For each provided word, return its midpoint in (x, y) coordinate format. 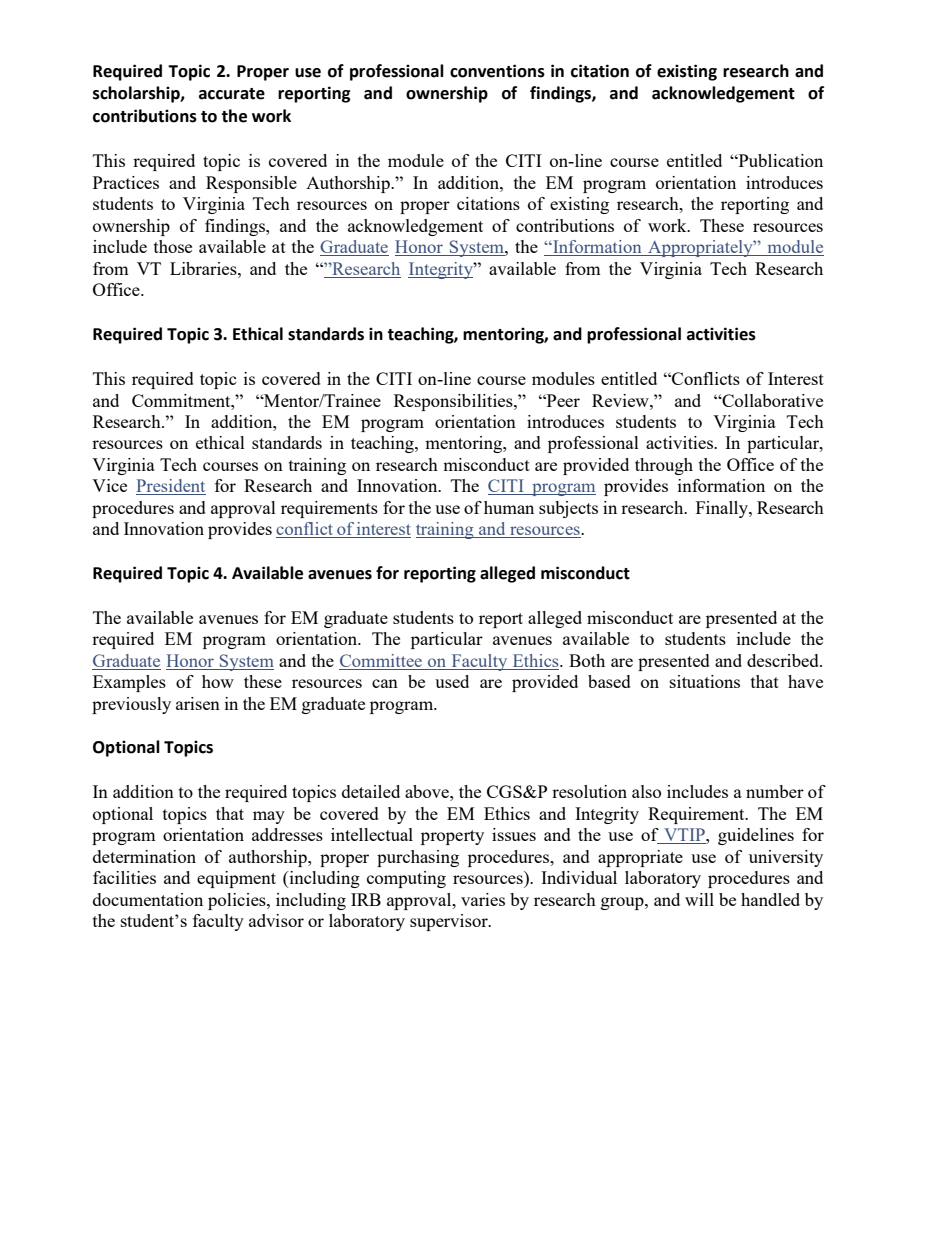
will (699, 899)
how (218, 681)
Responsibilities (454, 402)
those (173, 246)
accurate (232, 94)
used (452, 681)
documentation (148, 899)
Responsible (251, 184)
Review (621, 400)
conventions (497, 71)
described (784, 660)
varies (483, 899)
